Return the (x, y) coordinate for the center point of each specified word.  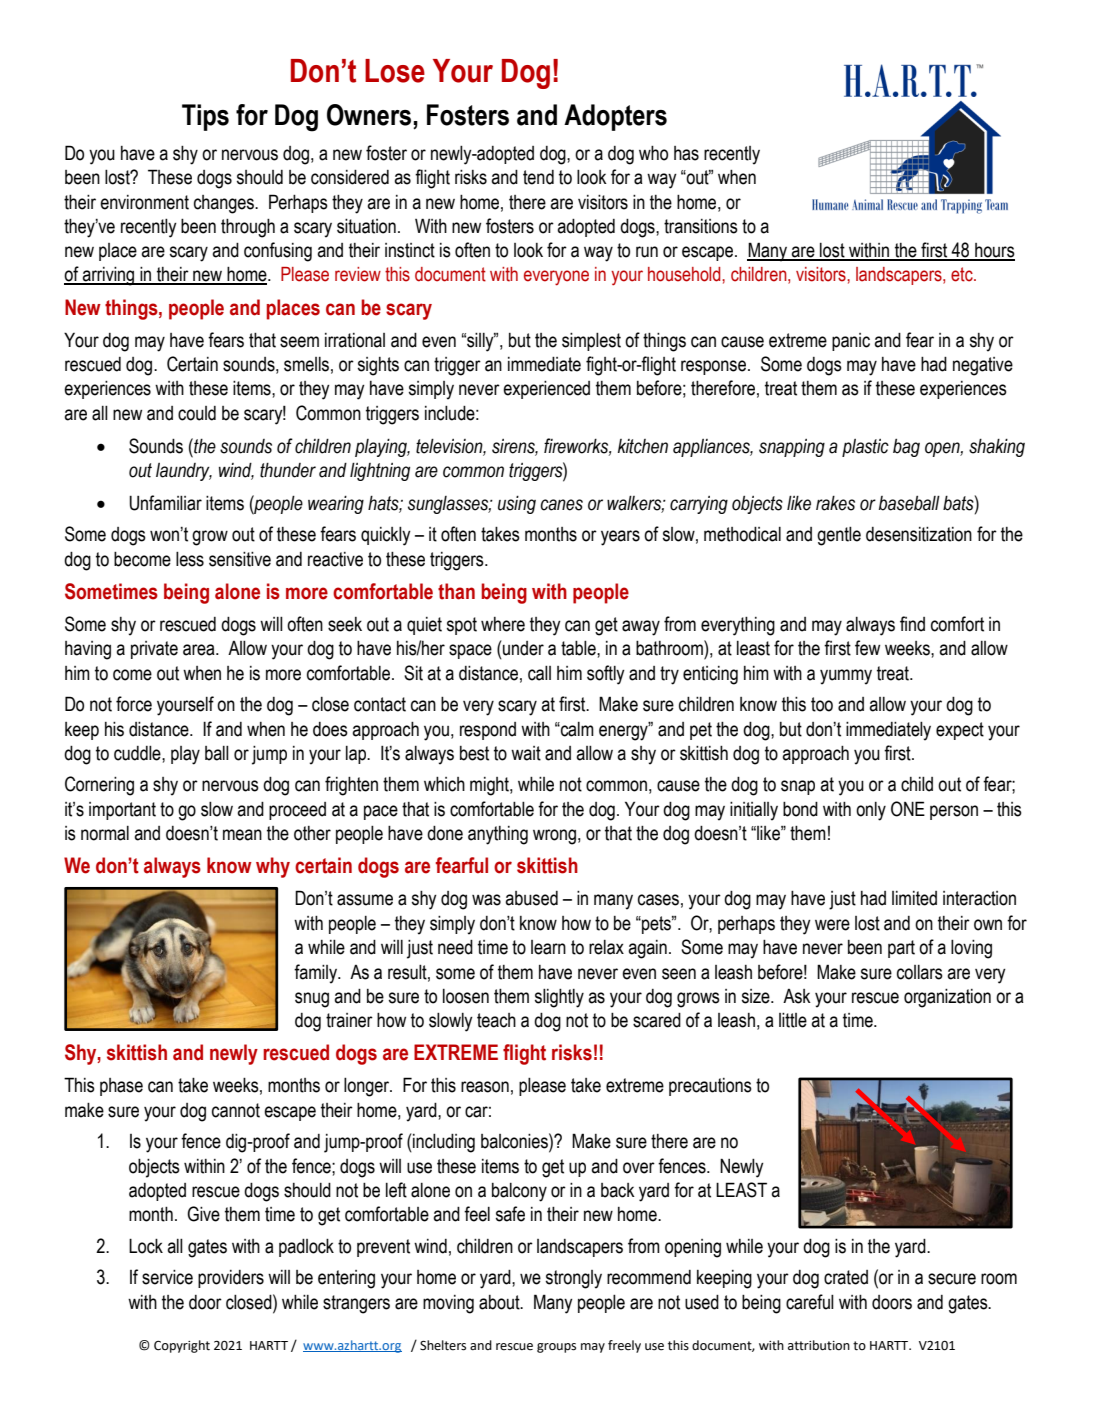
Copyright (182, 1346)
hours (994, 251)
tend (538, 177)
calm (576, 729)
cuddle (138, 753)
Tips (205, 117)
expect (960, 731)
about (500, 1302)
